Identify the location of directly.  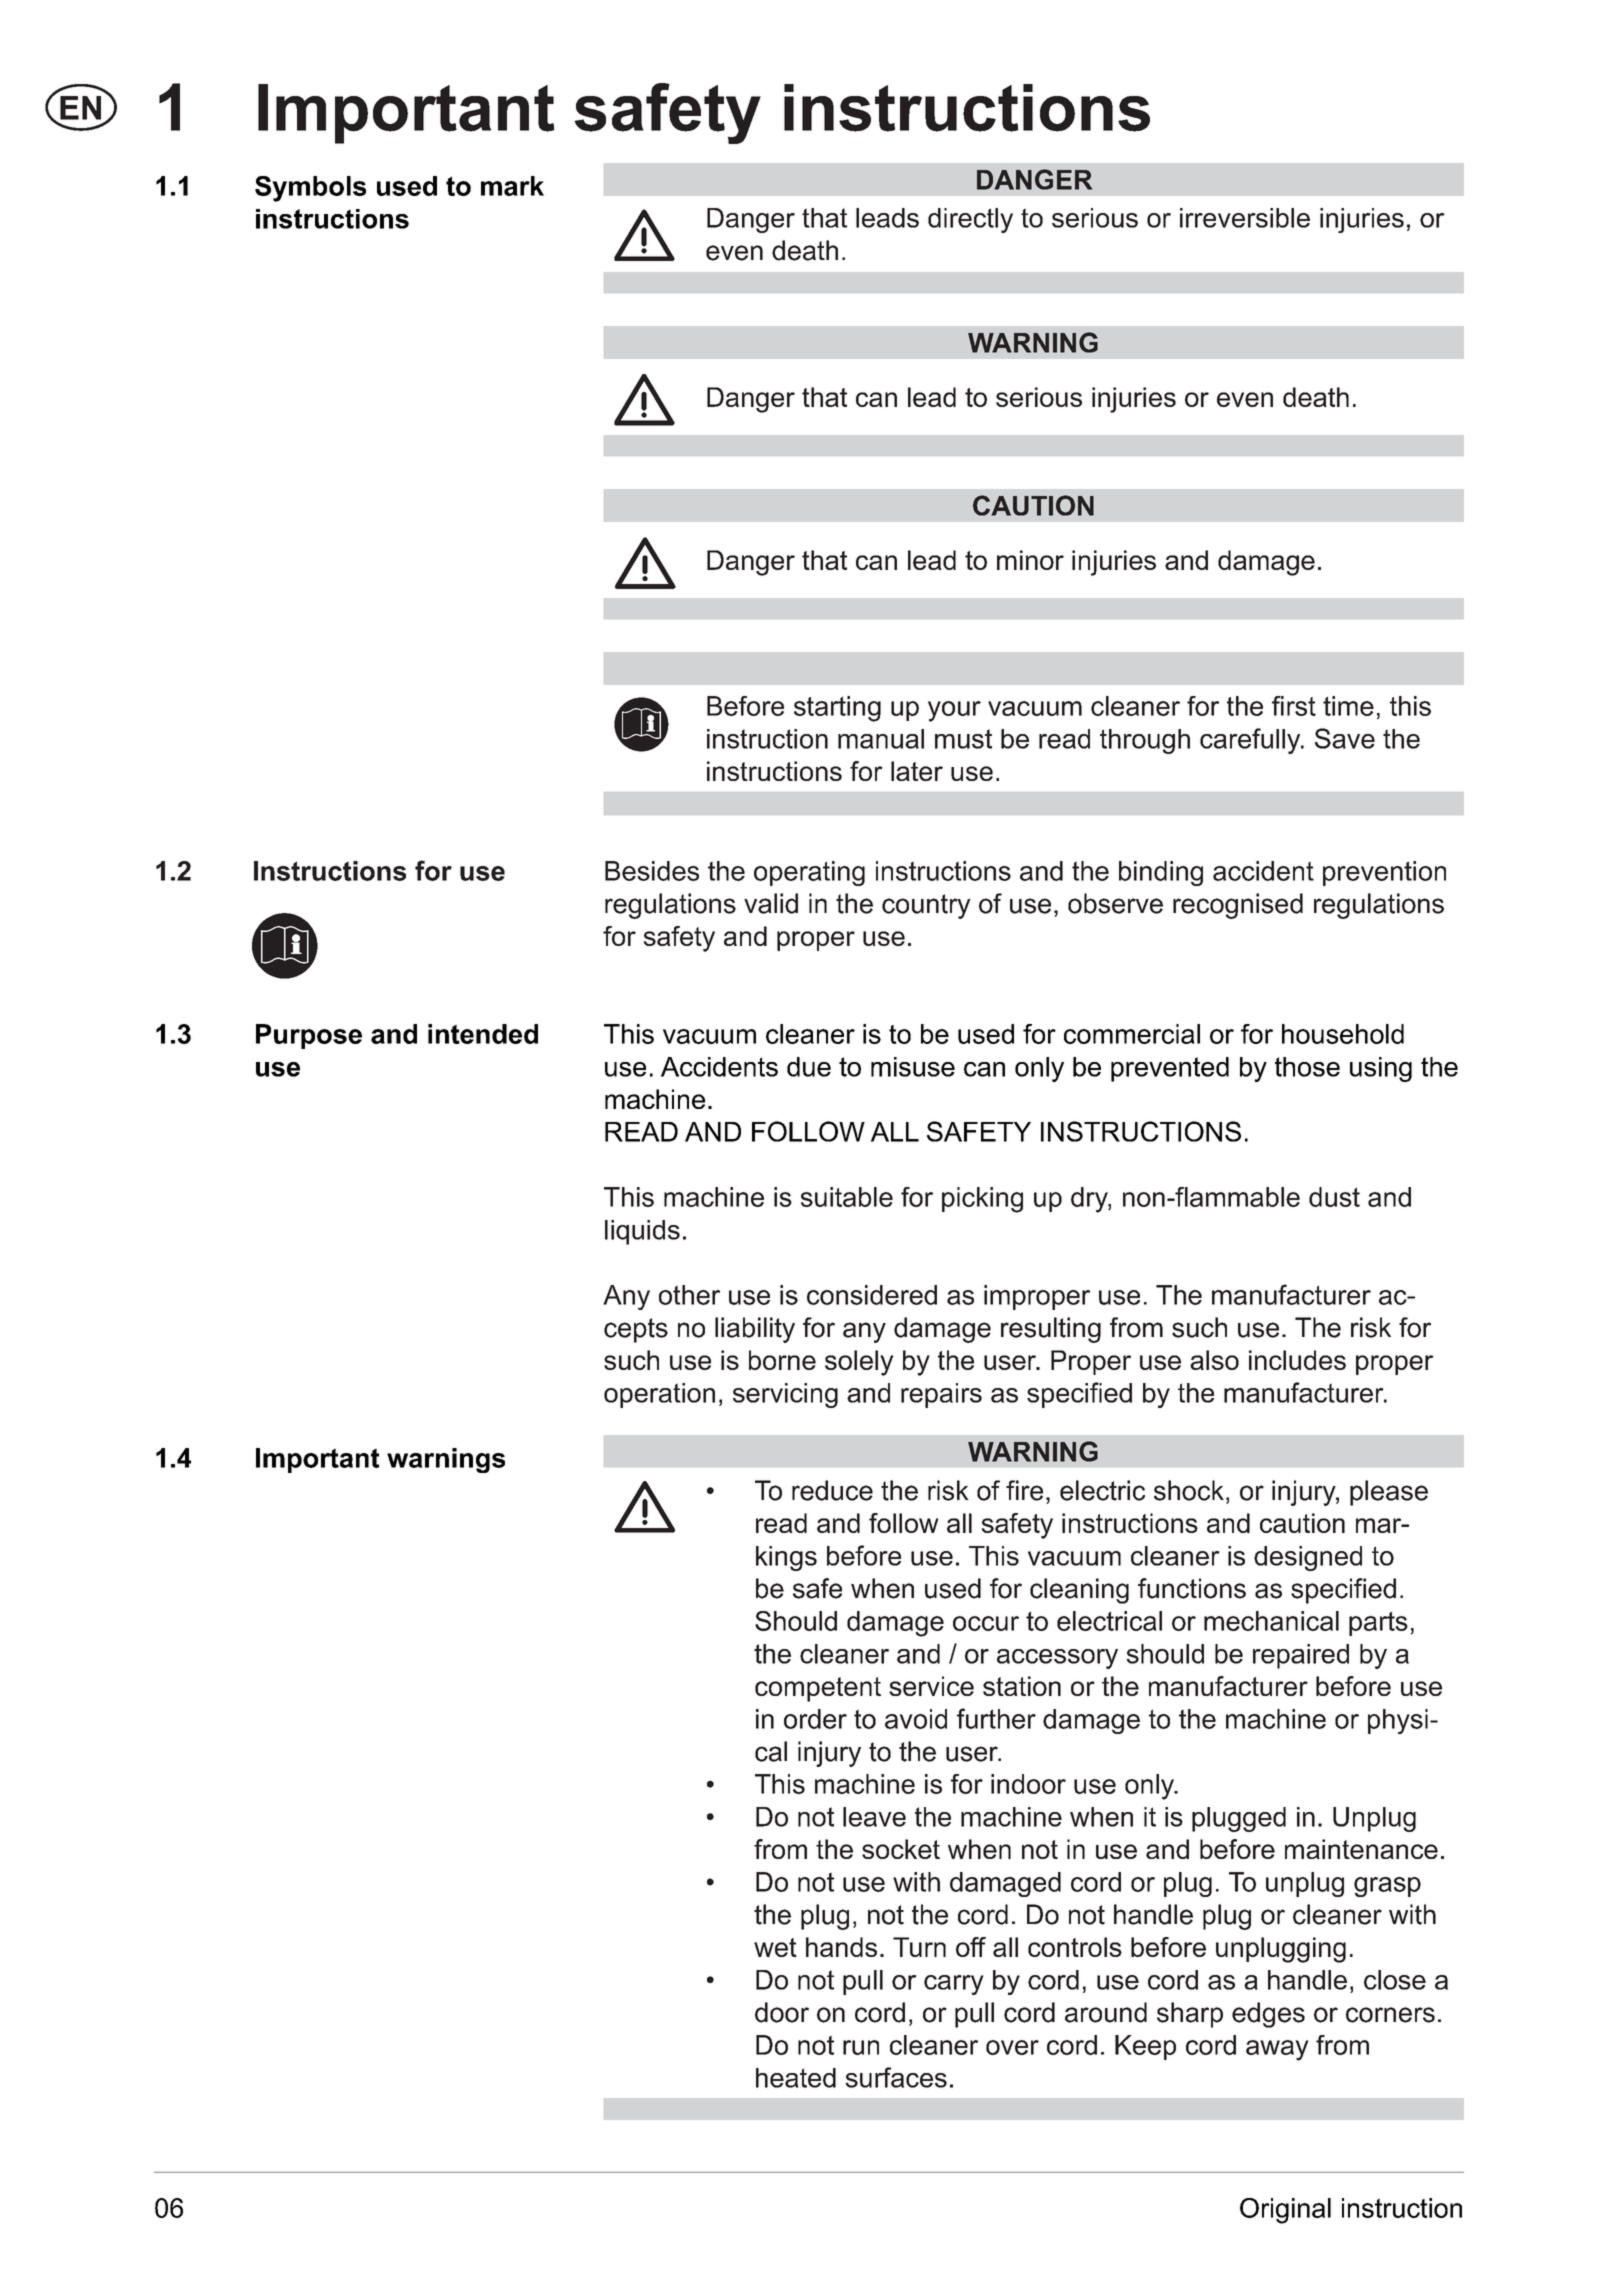
(970, 220).
